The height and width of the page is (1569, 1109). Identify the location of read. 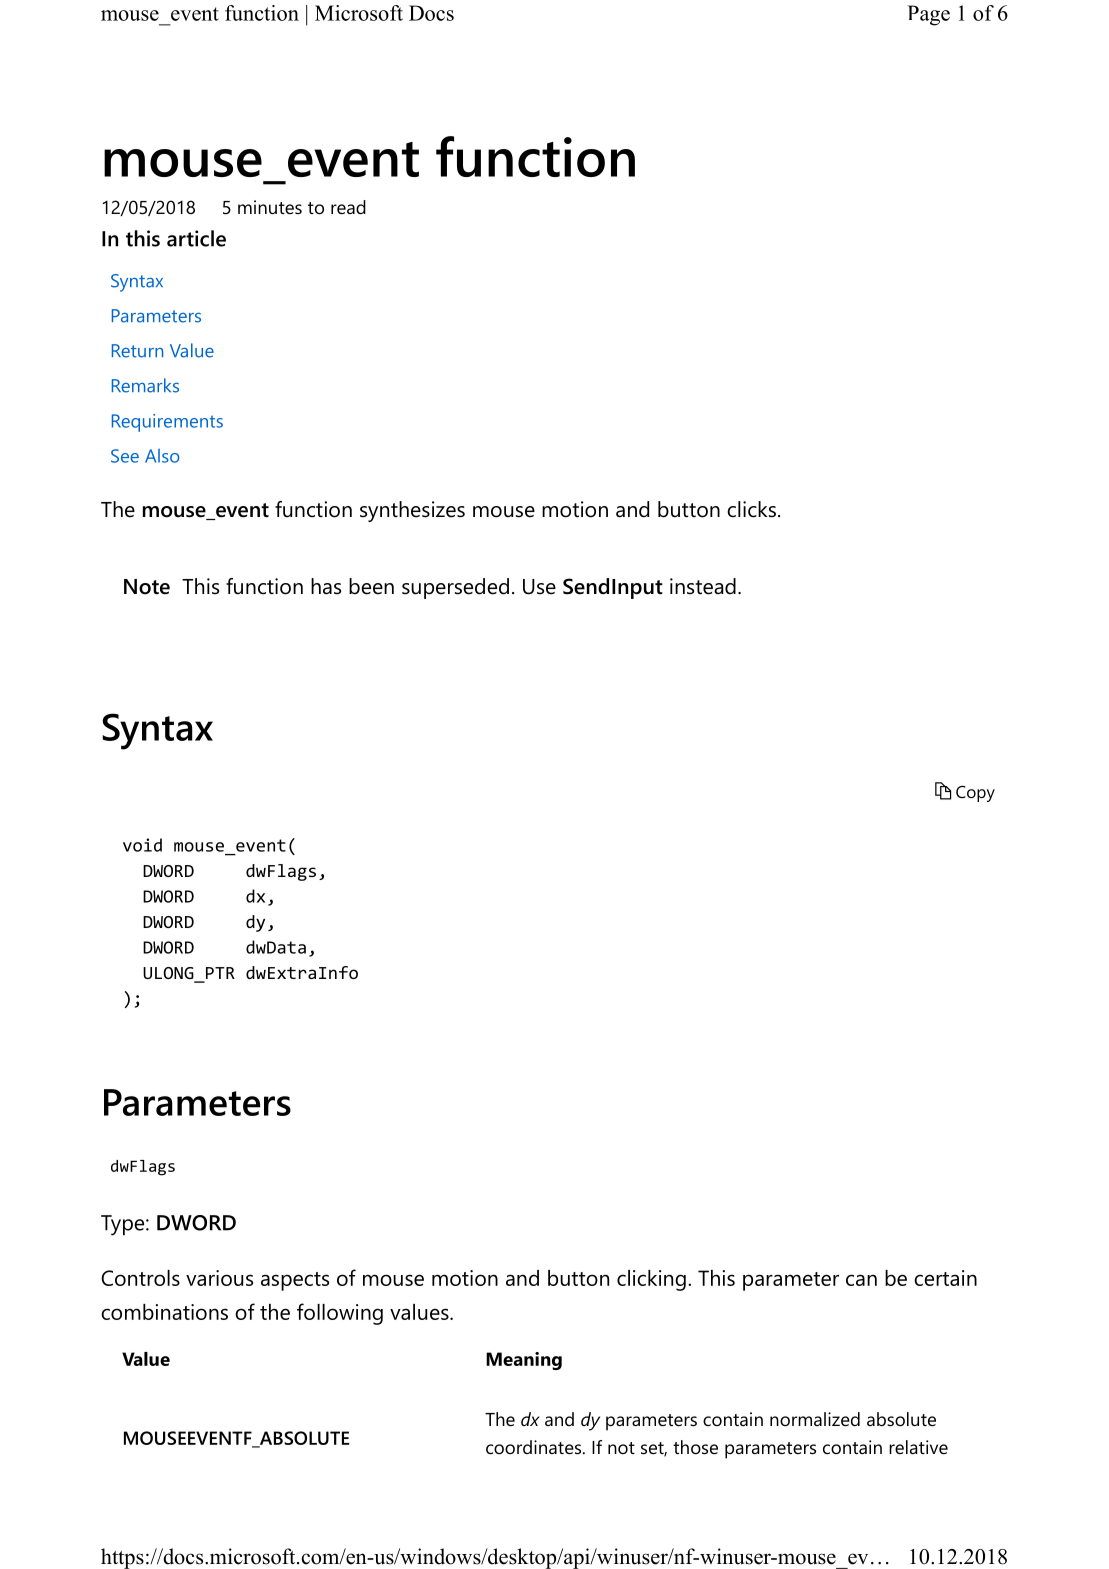
(348, 207).
